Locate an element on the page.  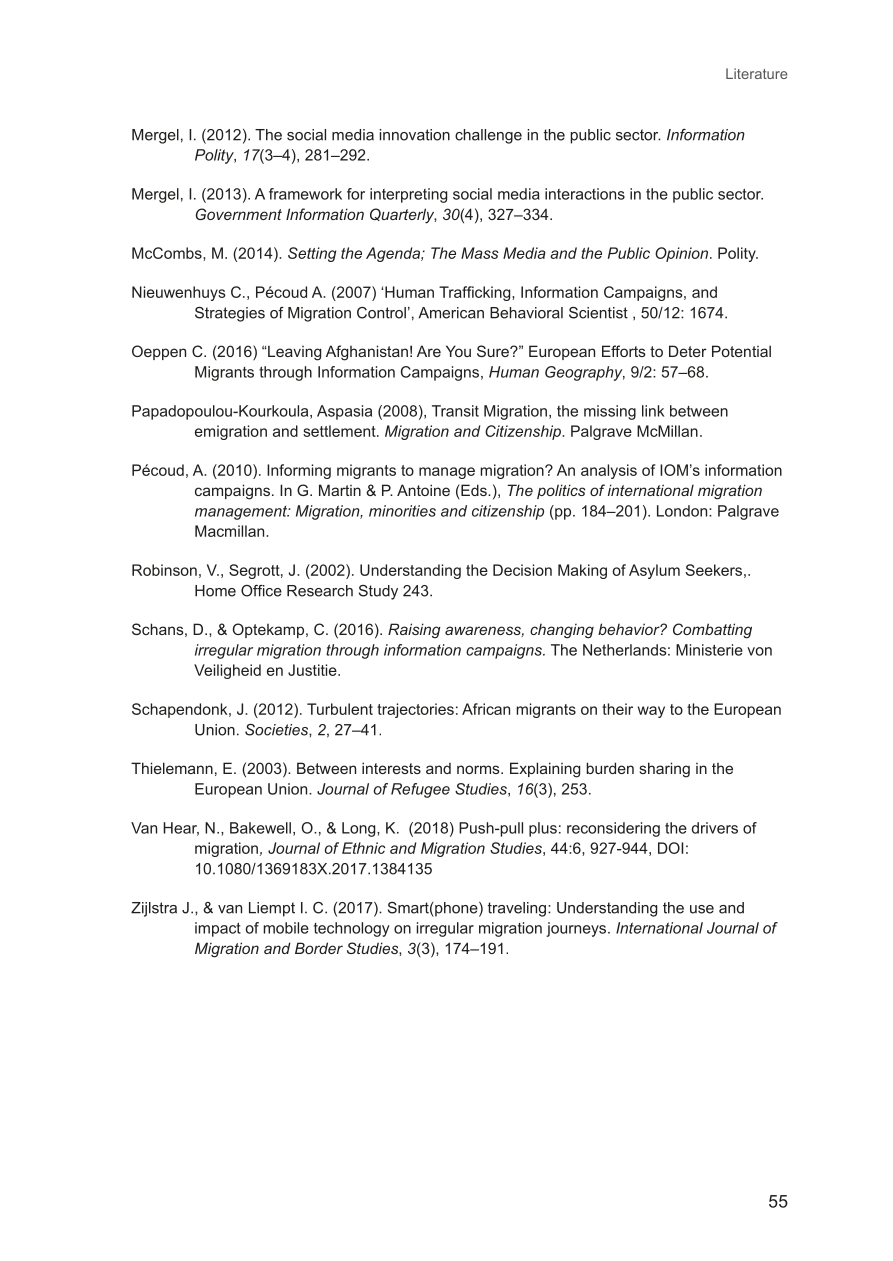
challenge is located at coordinates (488, 136).
